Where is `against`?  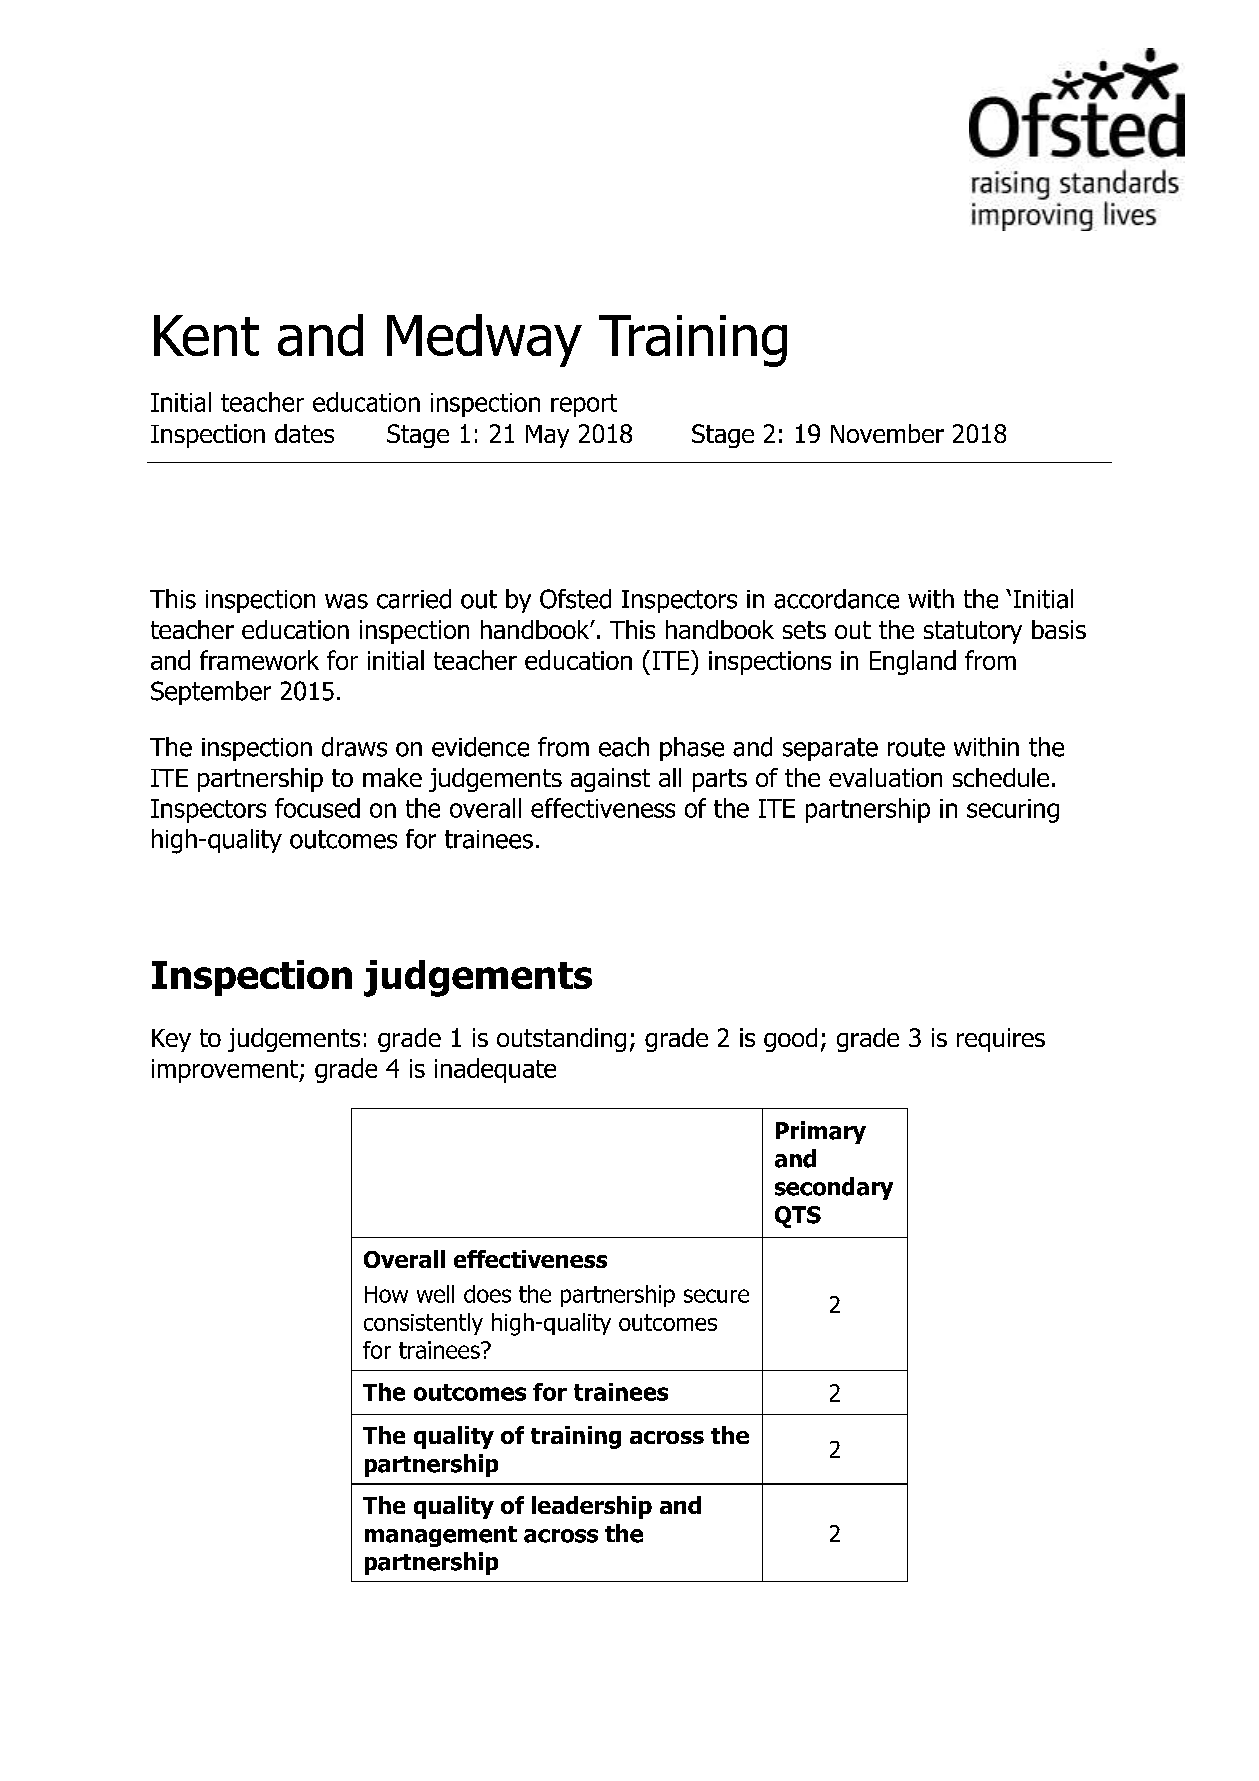
against is located at coordinates (610, 780).
